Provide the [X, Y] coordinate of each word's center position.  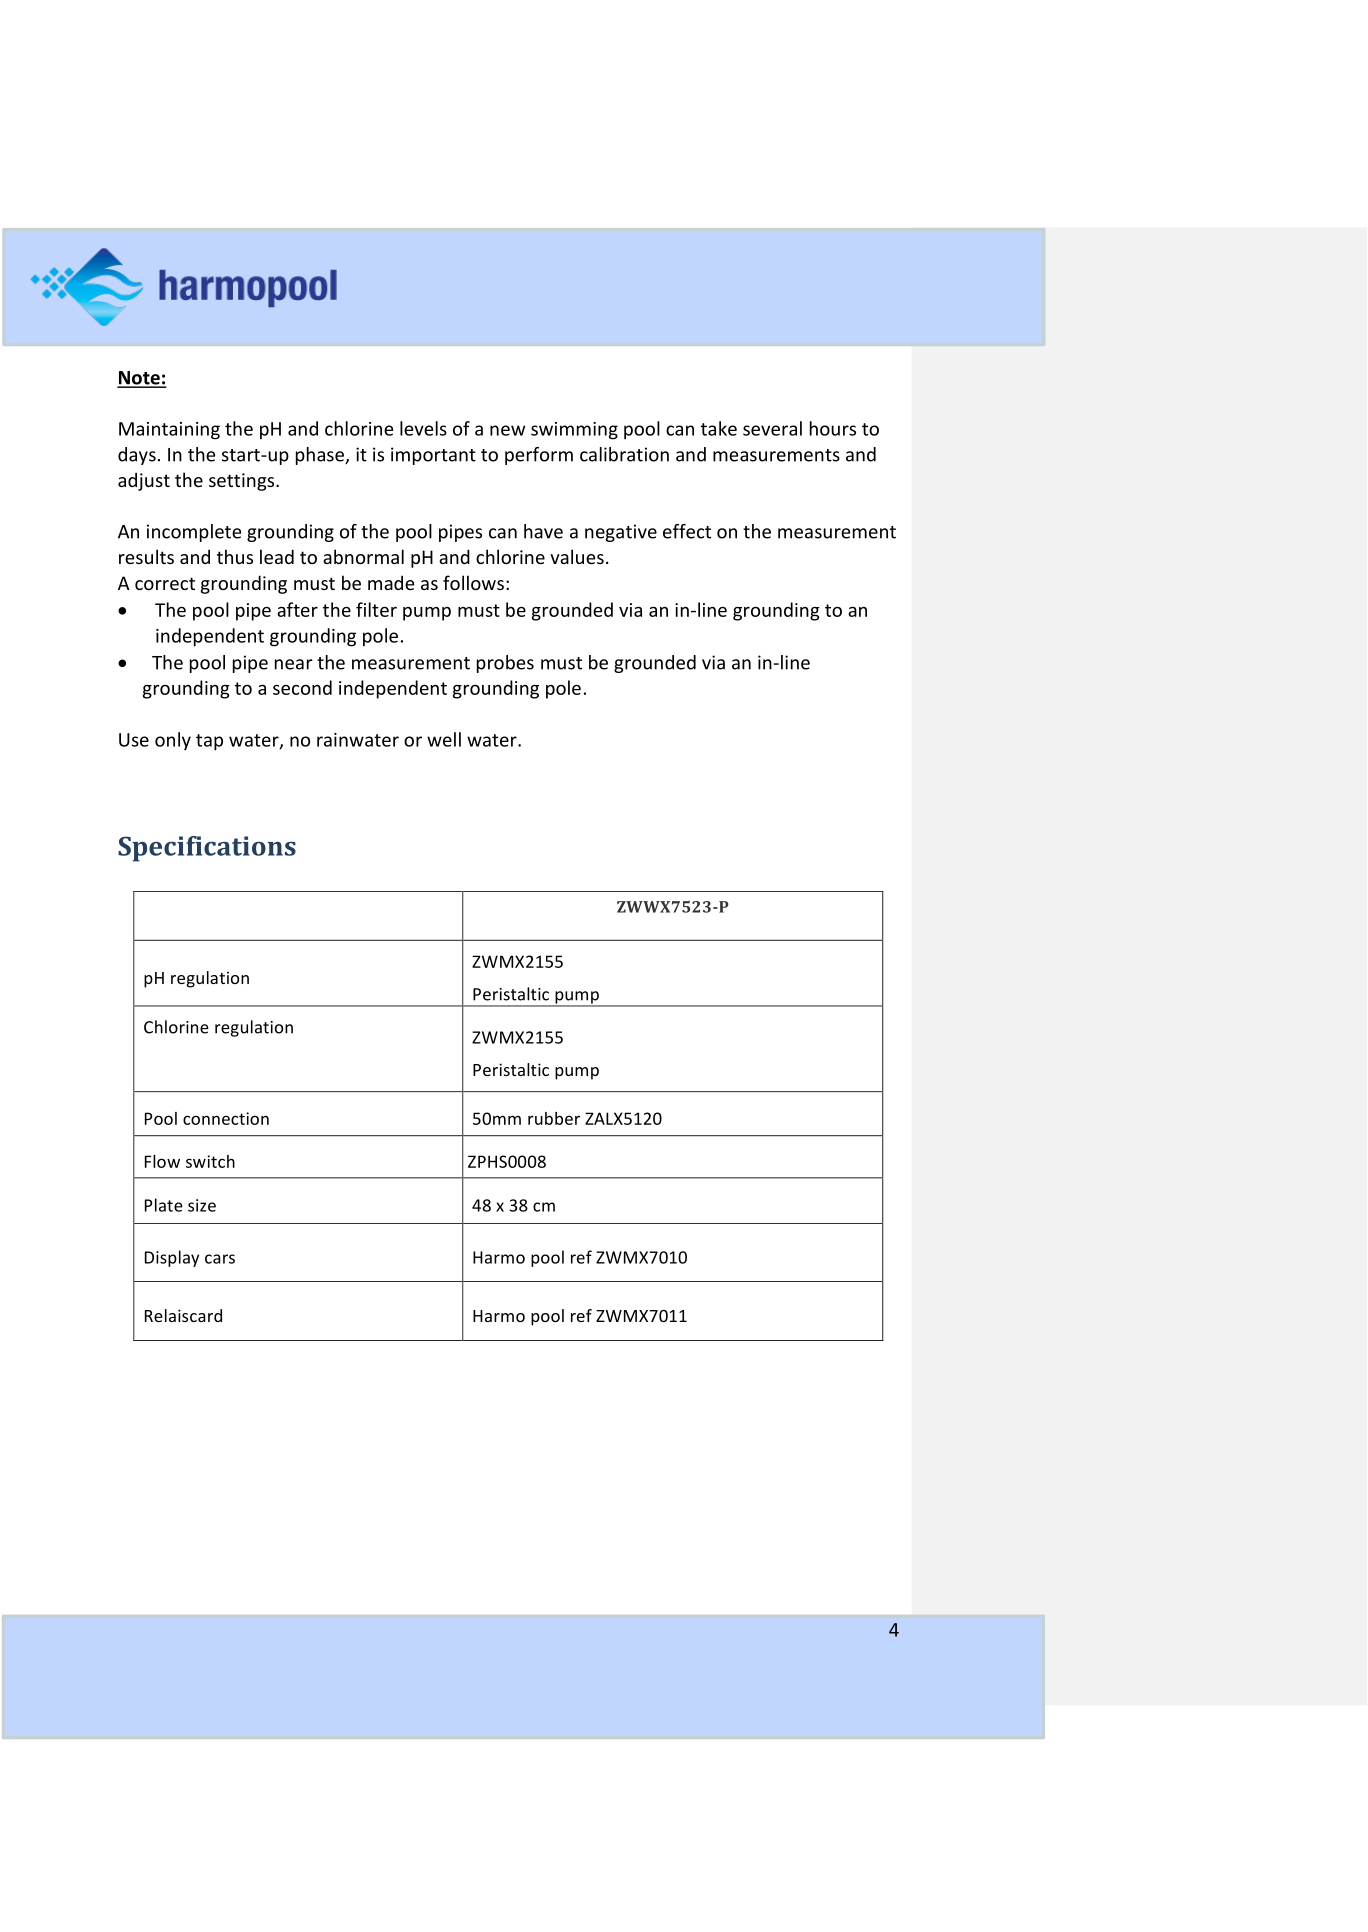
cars [220, 1259]
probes [505, 664]
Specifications [207, 849]
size [202, 1205]
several [772, 428]
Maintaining [169, 431]
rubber [554, 1118]
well [444, 739]
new [507, 430]
